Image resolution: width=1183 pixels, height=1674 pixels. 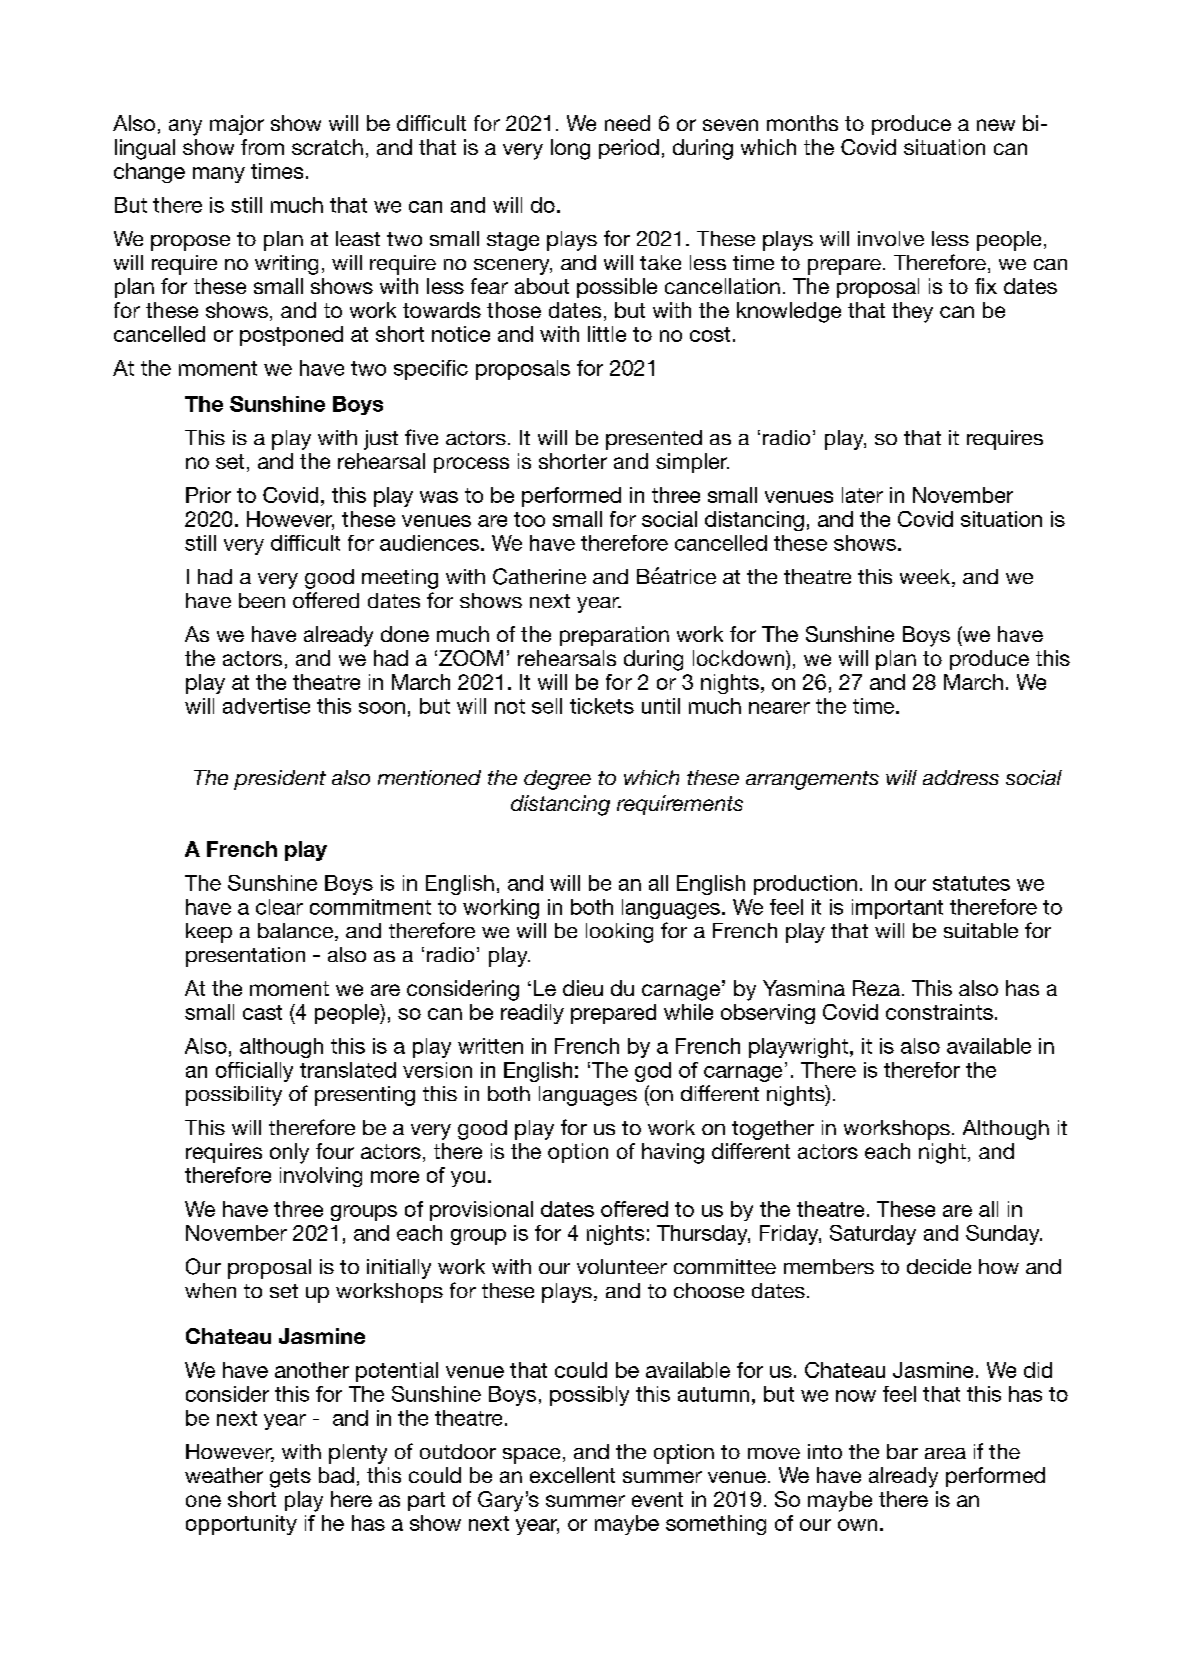 What do you see at coordinates (996, 125) in the document?
I see `new` at bounding box center [996, 125].
